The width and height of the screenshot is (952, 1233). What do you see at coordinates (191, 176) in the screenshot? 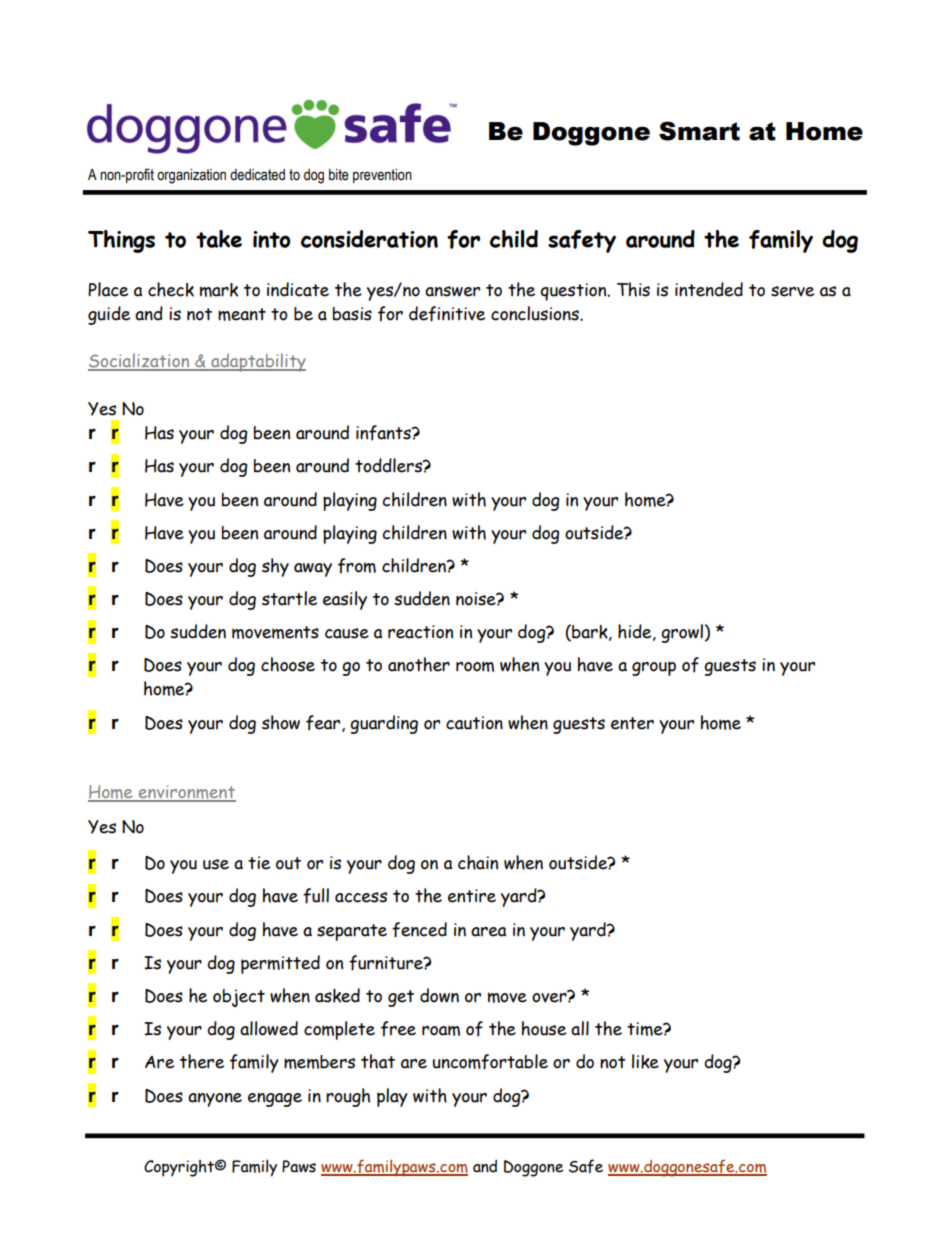
I see `organization` at bounding box center [191, 176].
